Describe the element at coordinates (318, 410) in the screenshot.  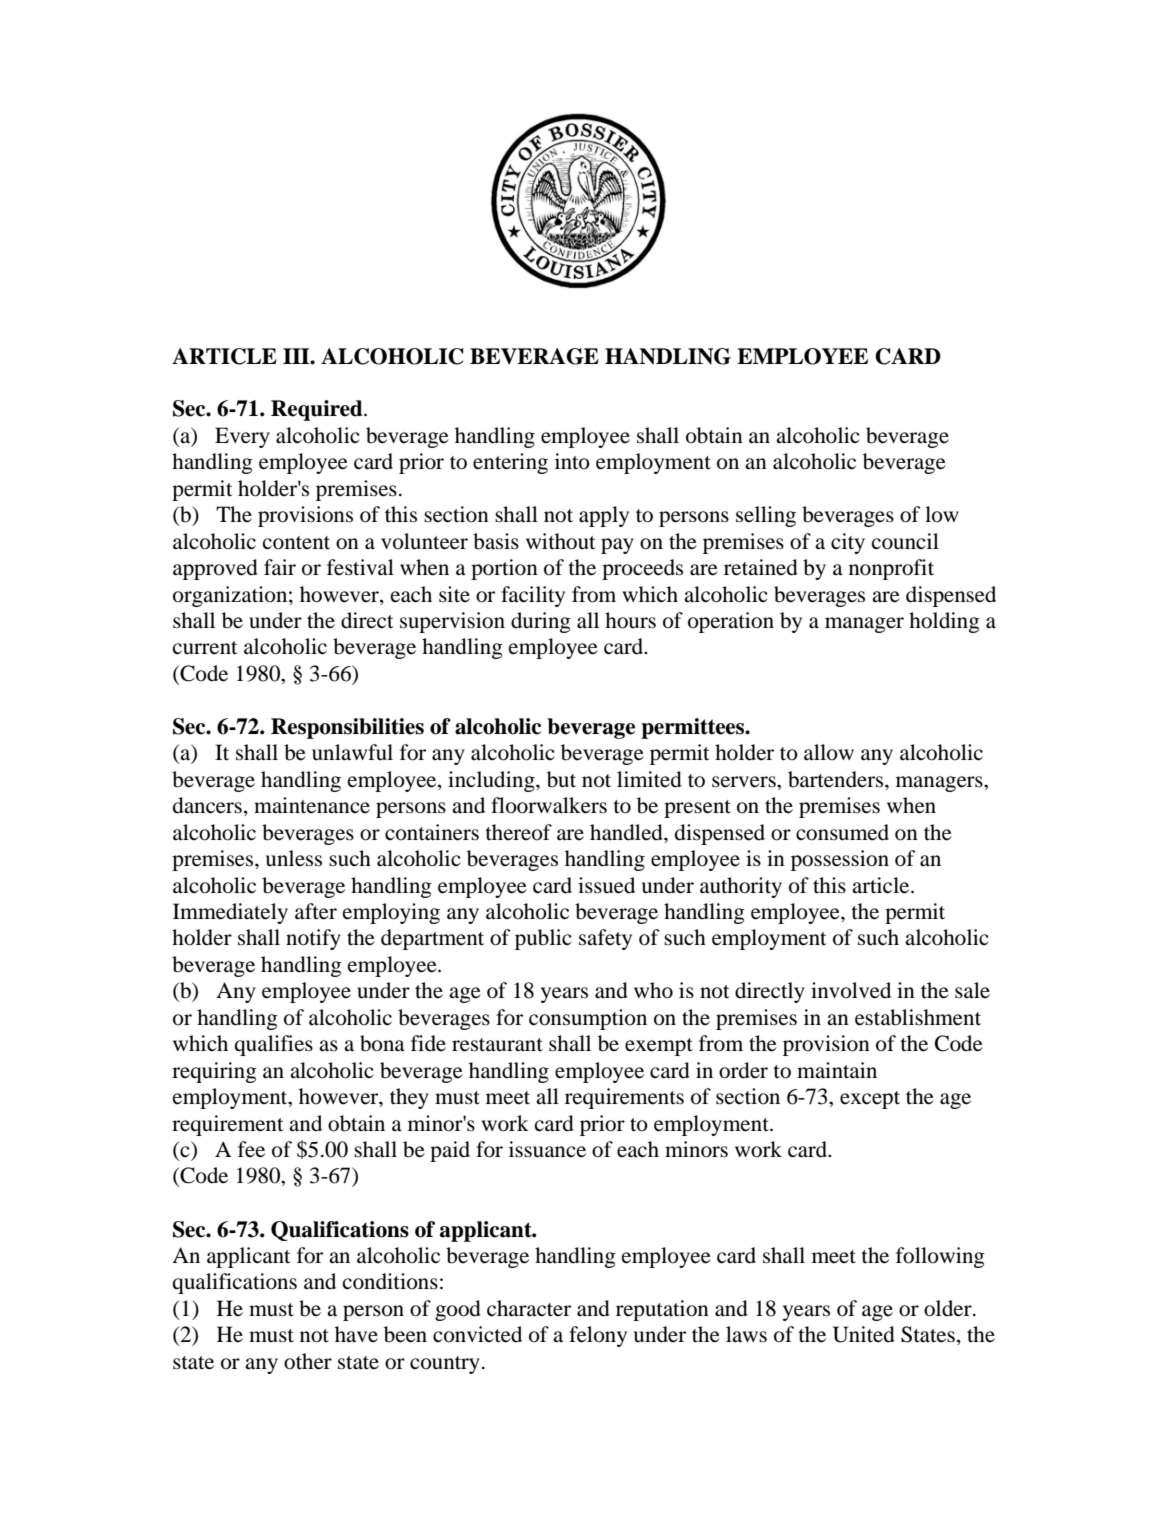
I see `Required` at that location.
